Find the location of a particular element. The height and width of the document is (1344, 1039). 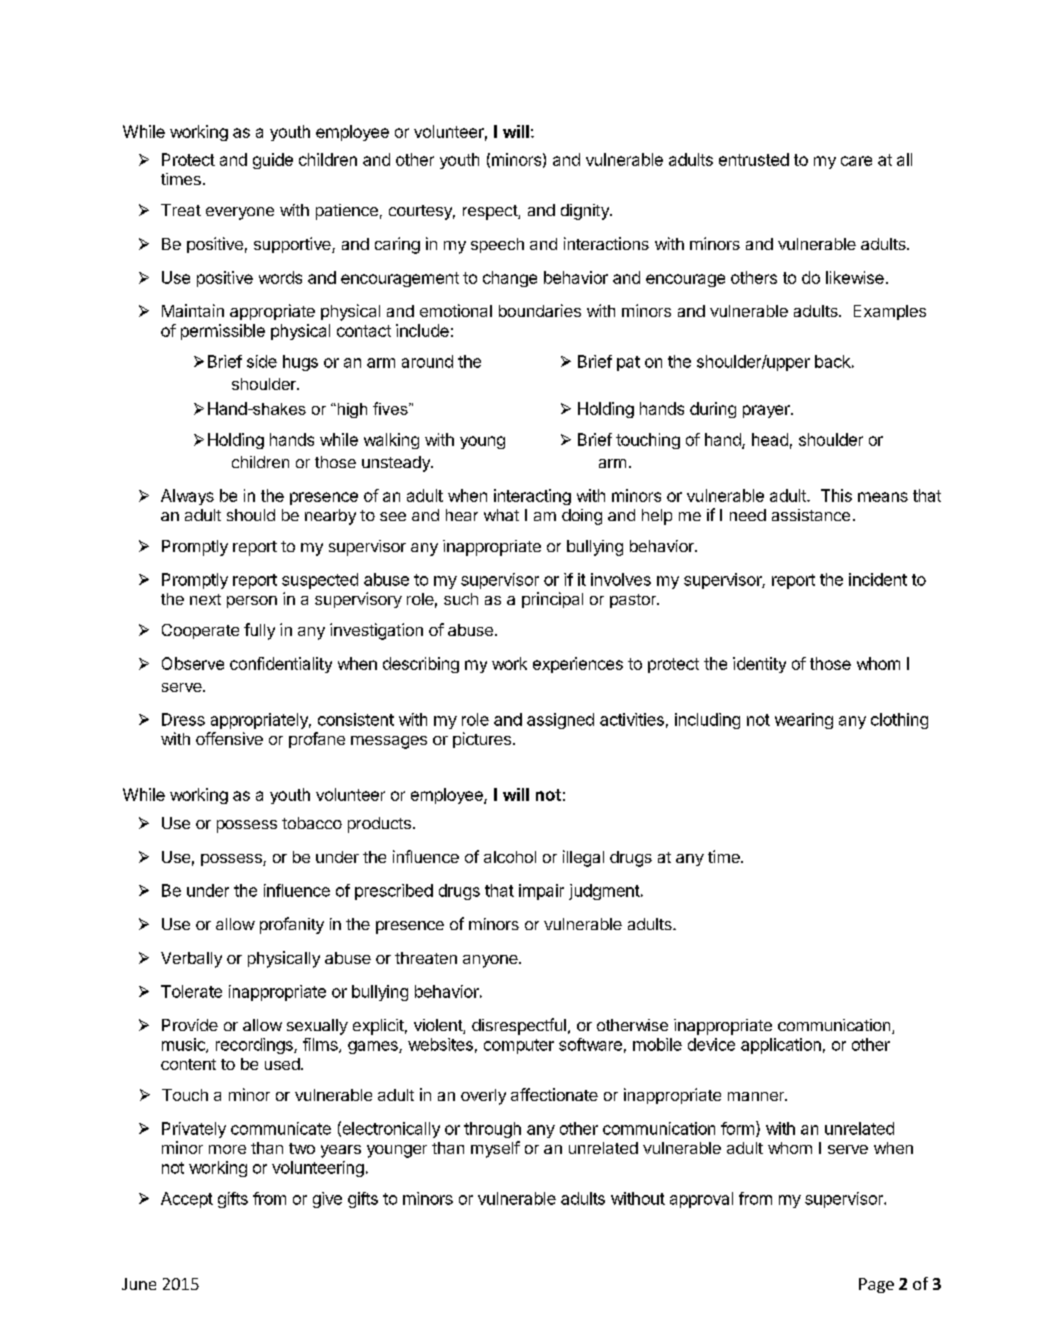

assigned is located at coordinates (560, 721).
